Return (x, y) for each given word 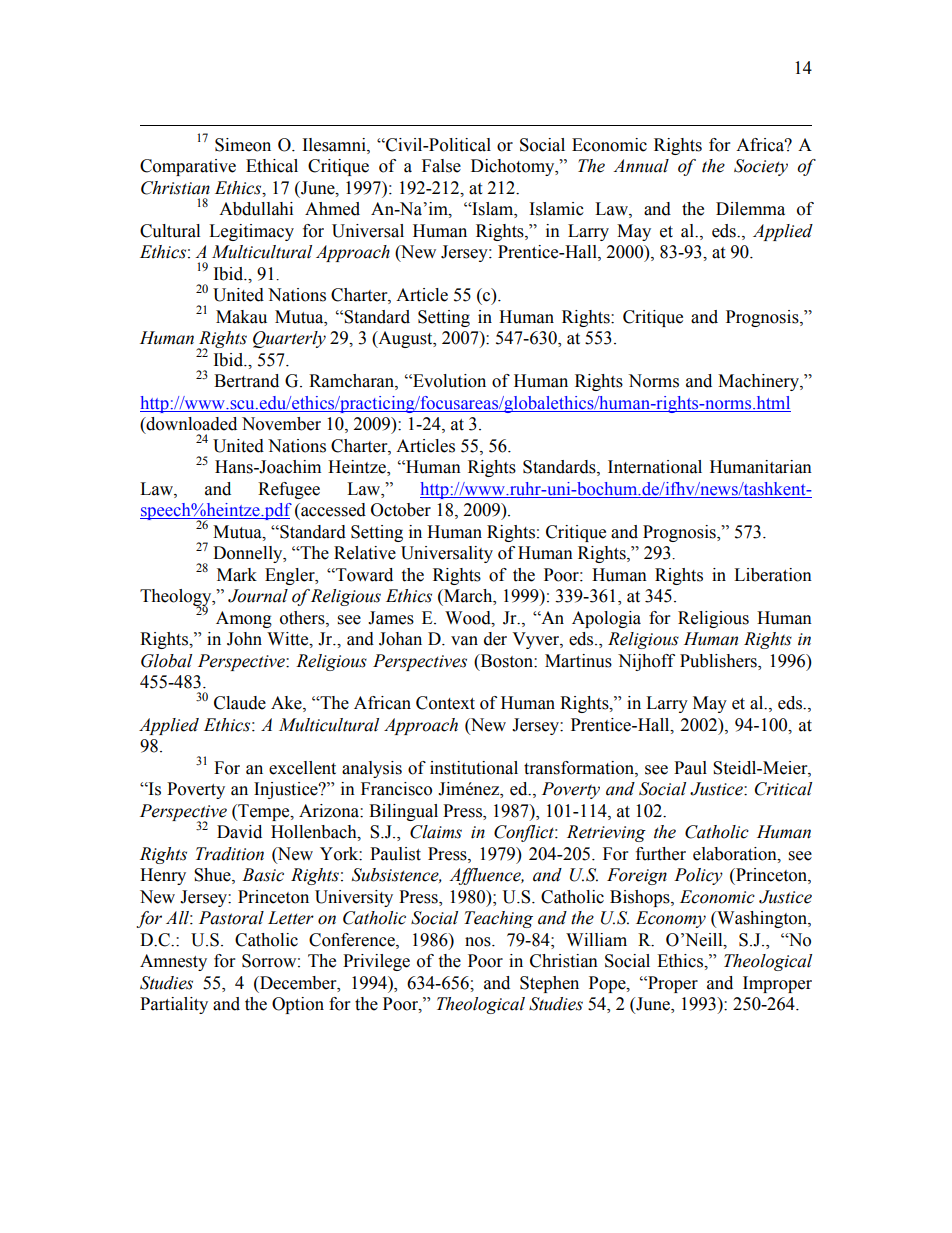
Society (761, 167)
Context (445, 703)
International (655, 467)
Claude (240, 703)
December (298, 983)
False (441, 166)
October (401, 510)
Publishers (719, 661)
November (281, 424)
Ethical (272, 166)
